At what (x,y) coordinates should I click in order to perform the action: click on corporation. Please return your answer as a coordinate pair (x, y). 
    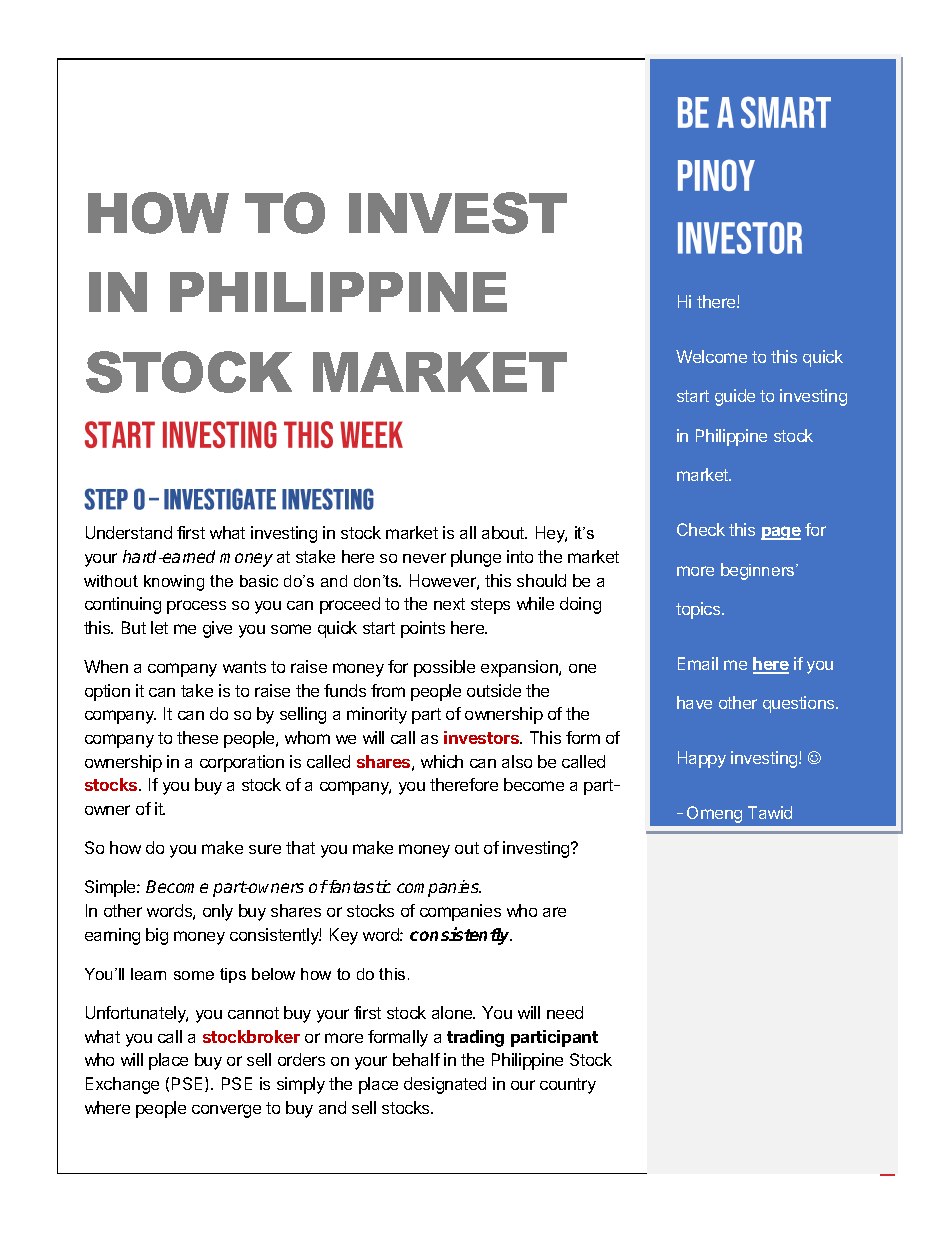
    Looking at the image, I should click on (242, 763).
